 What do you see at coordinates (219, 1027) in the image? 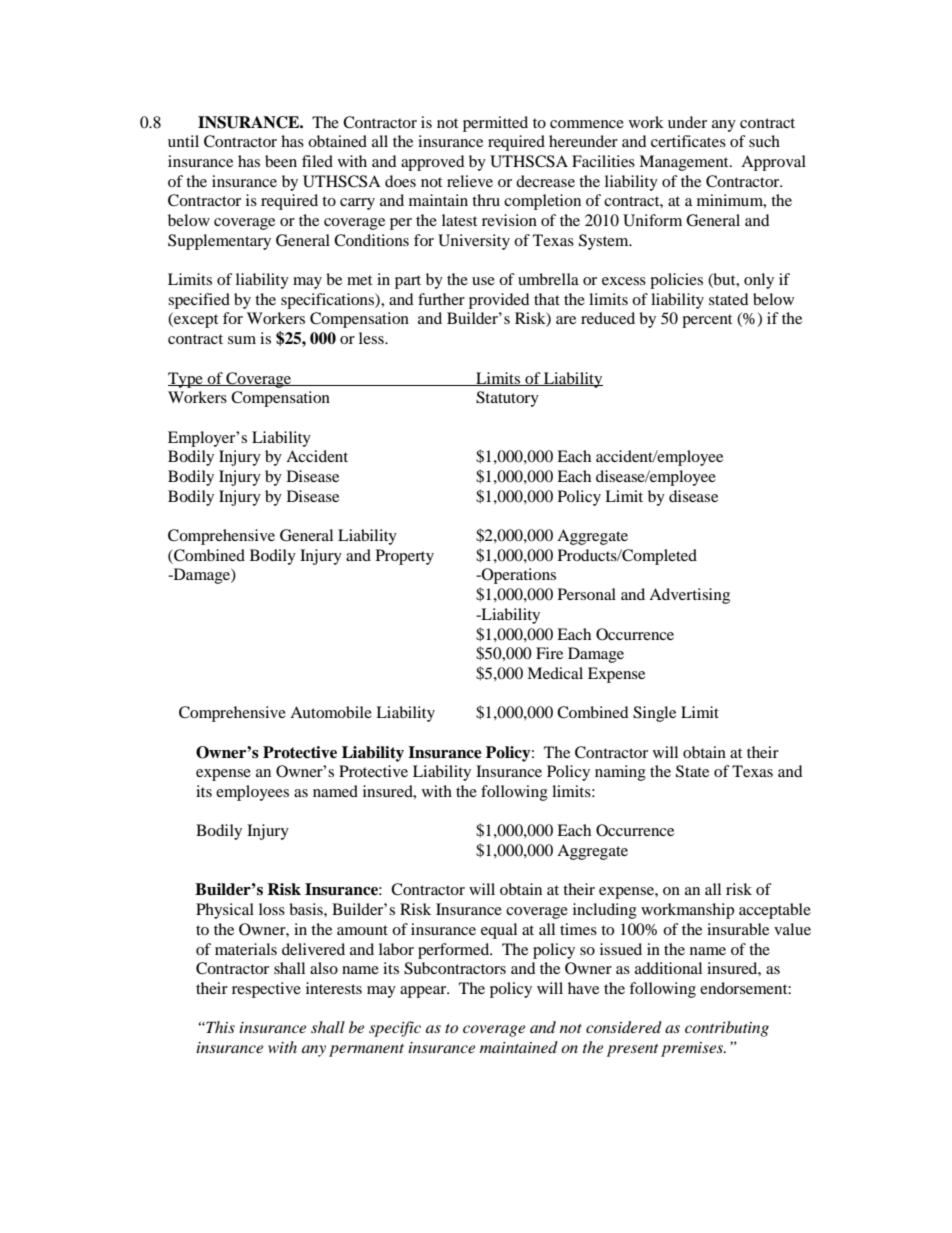
I see `This` at bounding box center [219, 1027].
